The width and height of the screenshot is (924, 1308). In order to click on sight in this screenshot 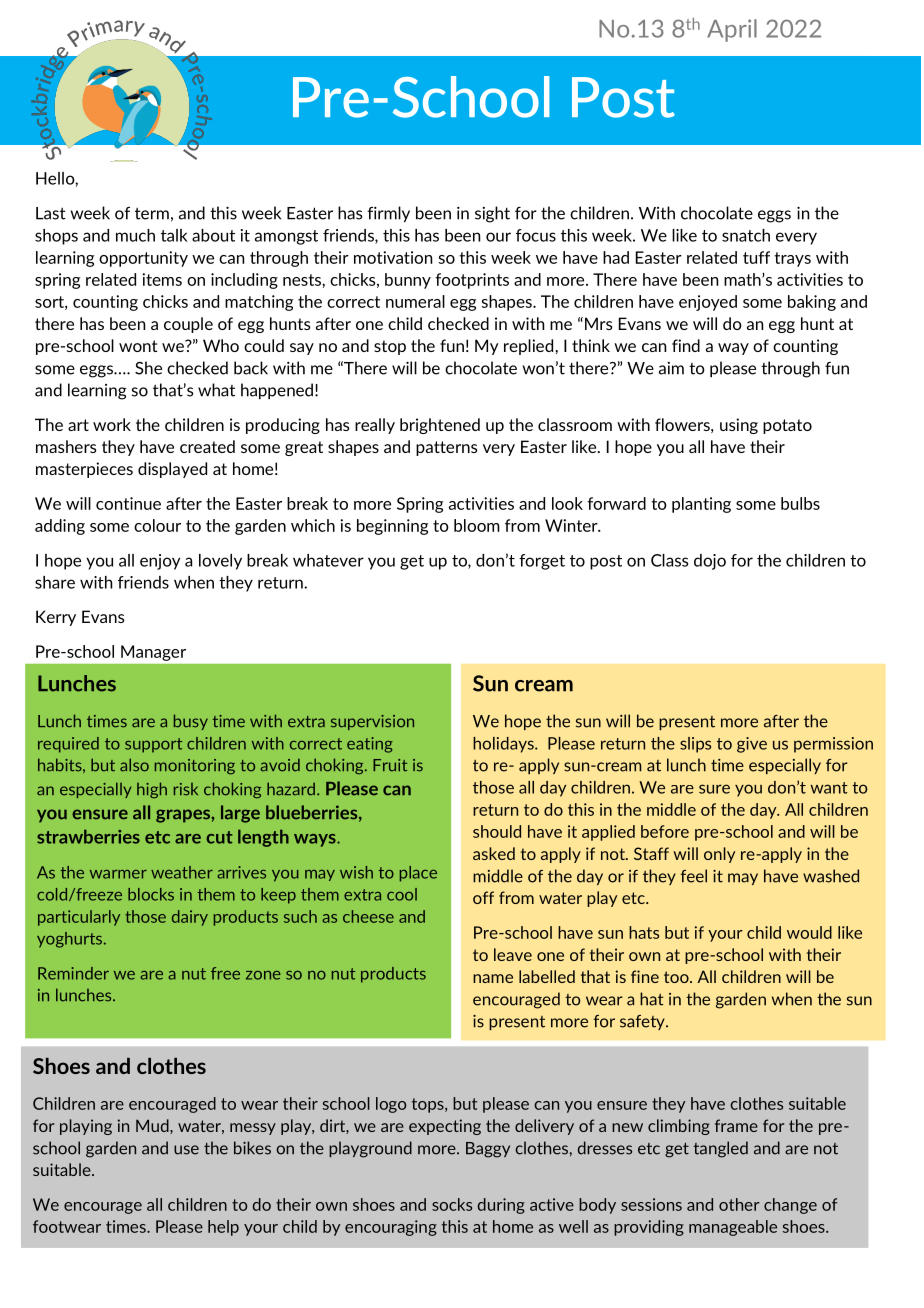, I will do `click(492, 214)`.
